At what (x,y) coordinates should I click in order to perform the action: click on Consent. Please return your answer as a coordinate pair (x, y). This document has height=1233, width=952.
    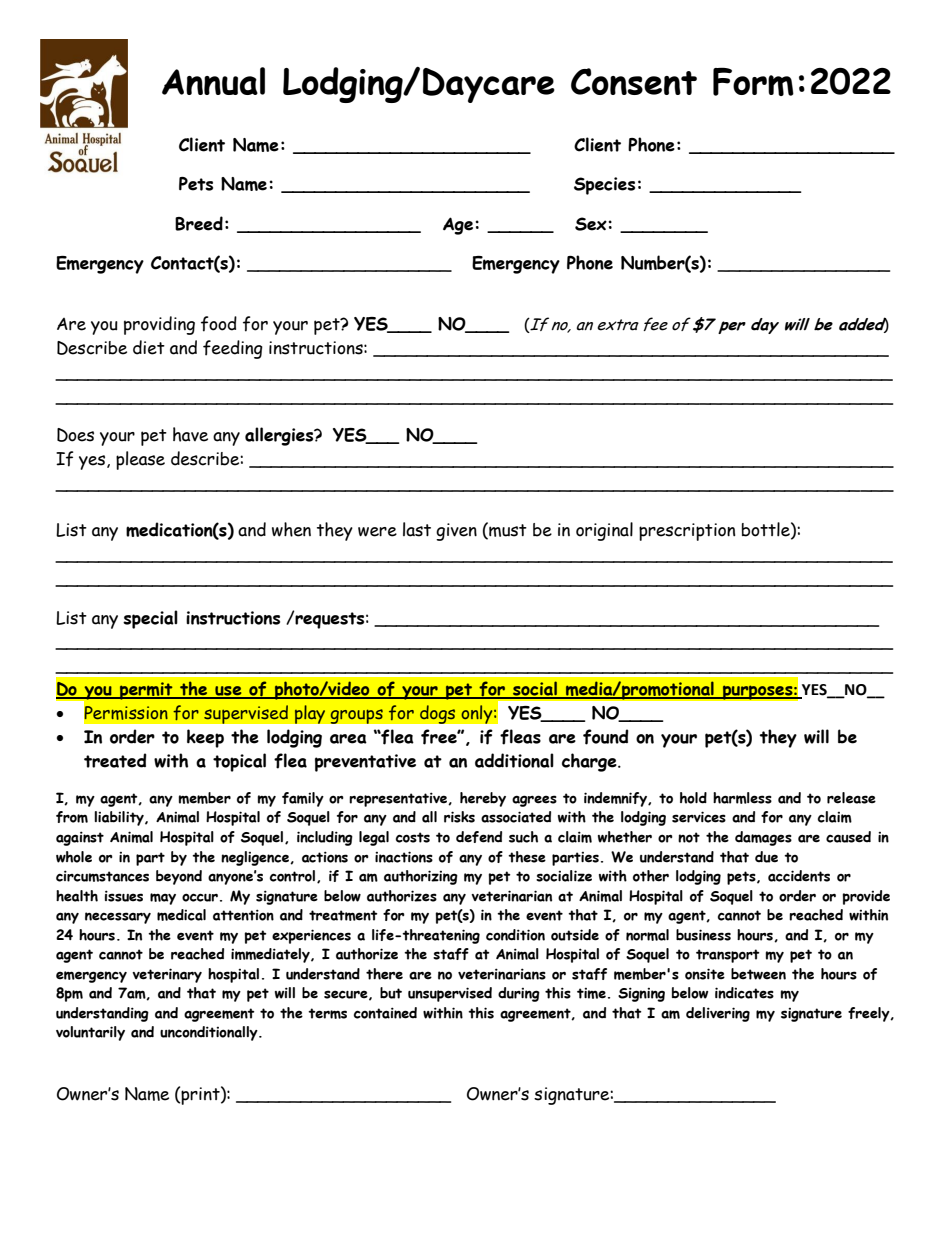
    Looking at the image, I should click on (634, 81).
